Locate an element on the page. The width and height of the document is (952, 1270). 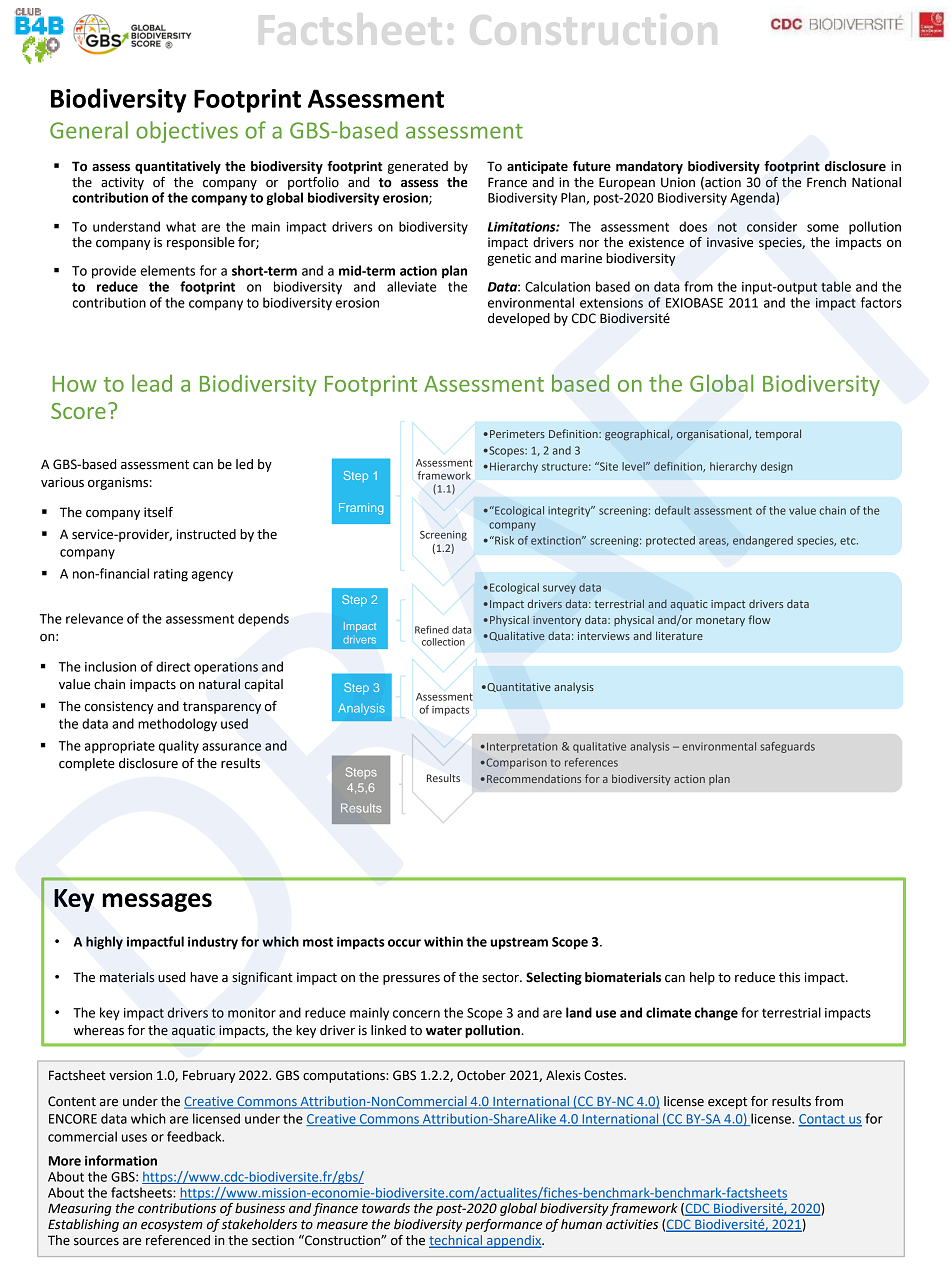
endangered is located at coordinates (763, 541).
